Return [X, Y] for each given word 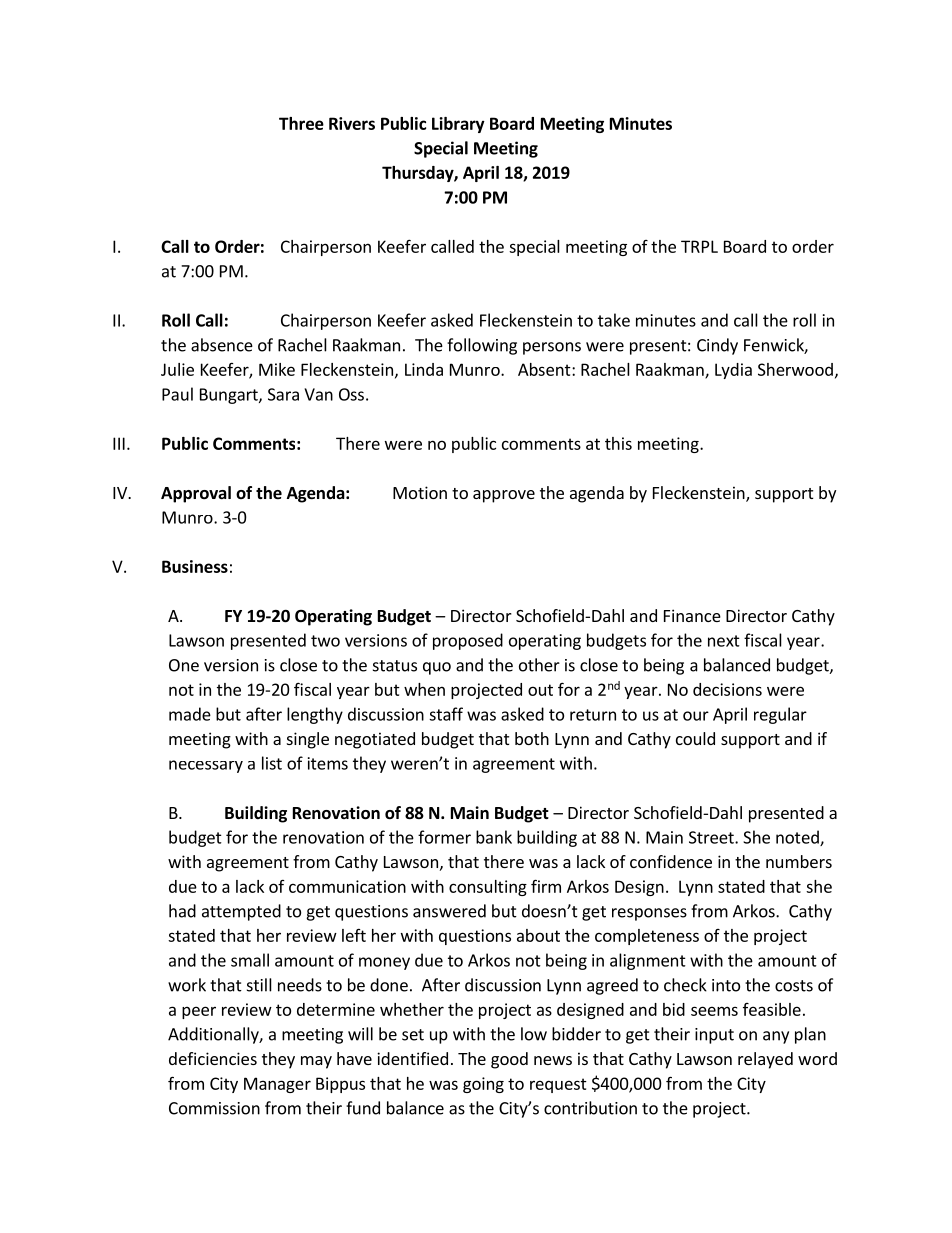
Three [301, 123]
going [483, 1085]
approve [504, 496]
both [532, 738]
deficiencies [213, 1058]
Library [458, 125]
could [695, 738]
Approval [196, 494]
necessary [206, 766]
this [618, 443]
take [614, 320]
